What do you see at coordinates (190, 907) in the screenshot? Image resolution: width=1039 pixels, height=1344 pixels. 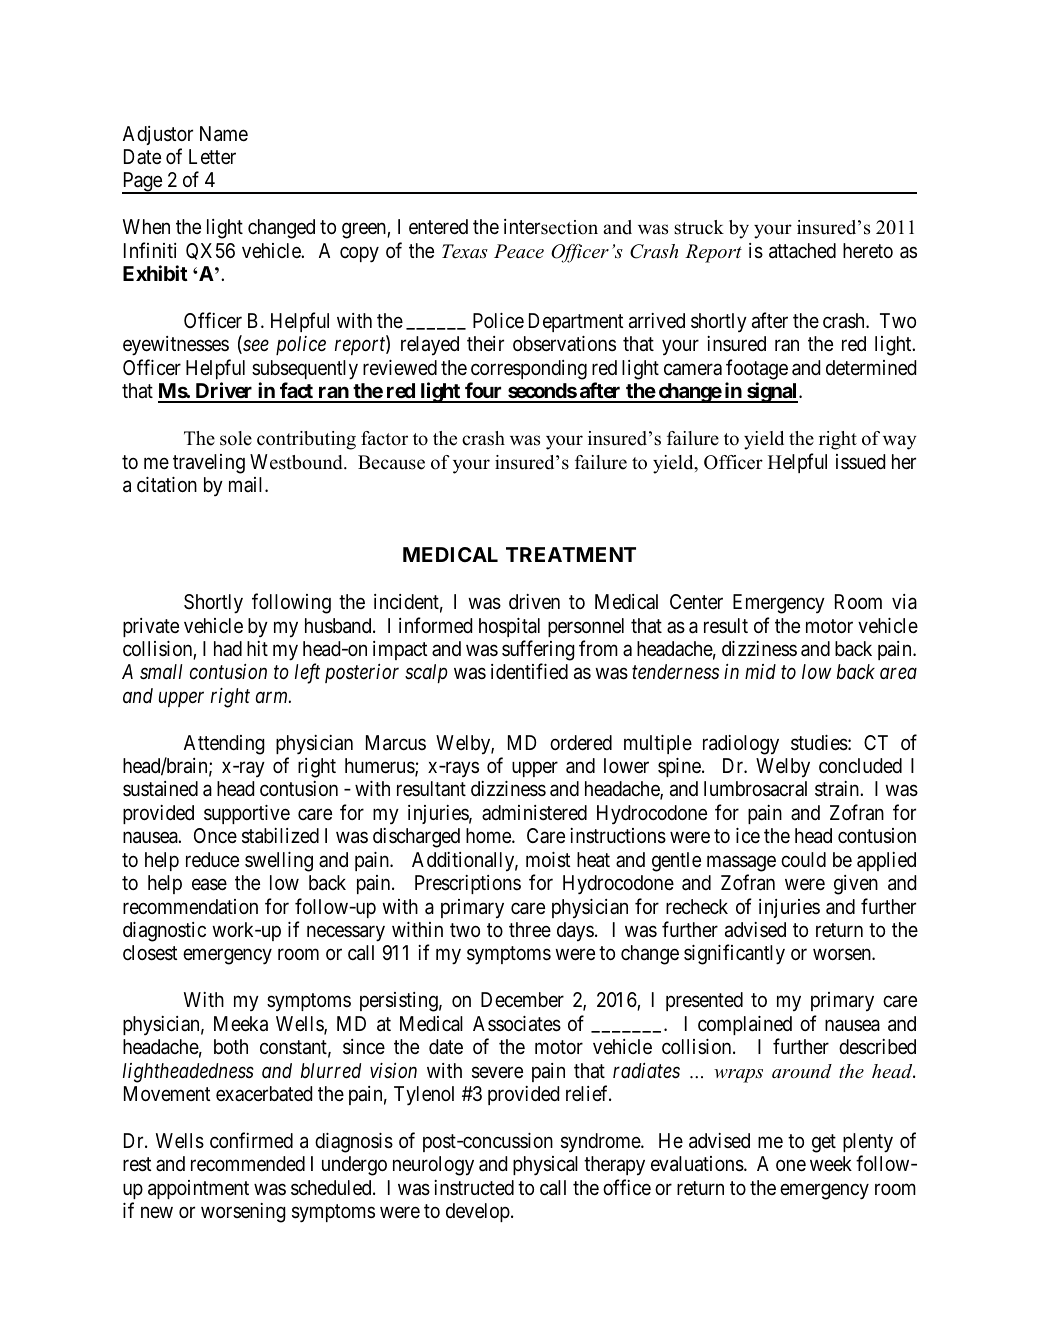 I see `recommendation` at bounding box center [190, 907].
